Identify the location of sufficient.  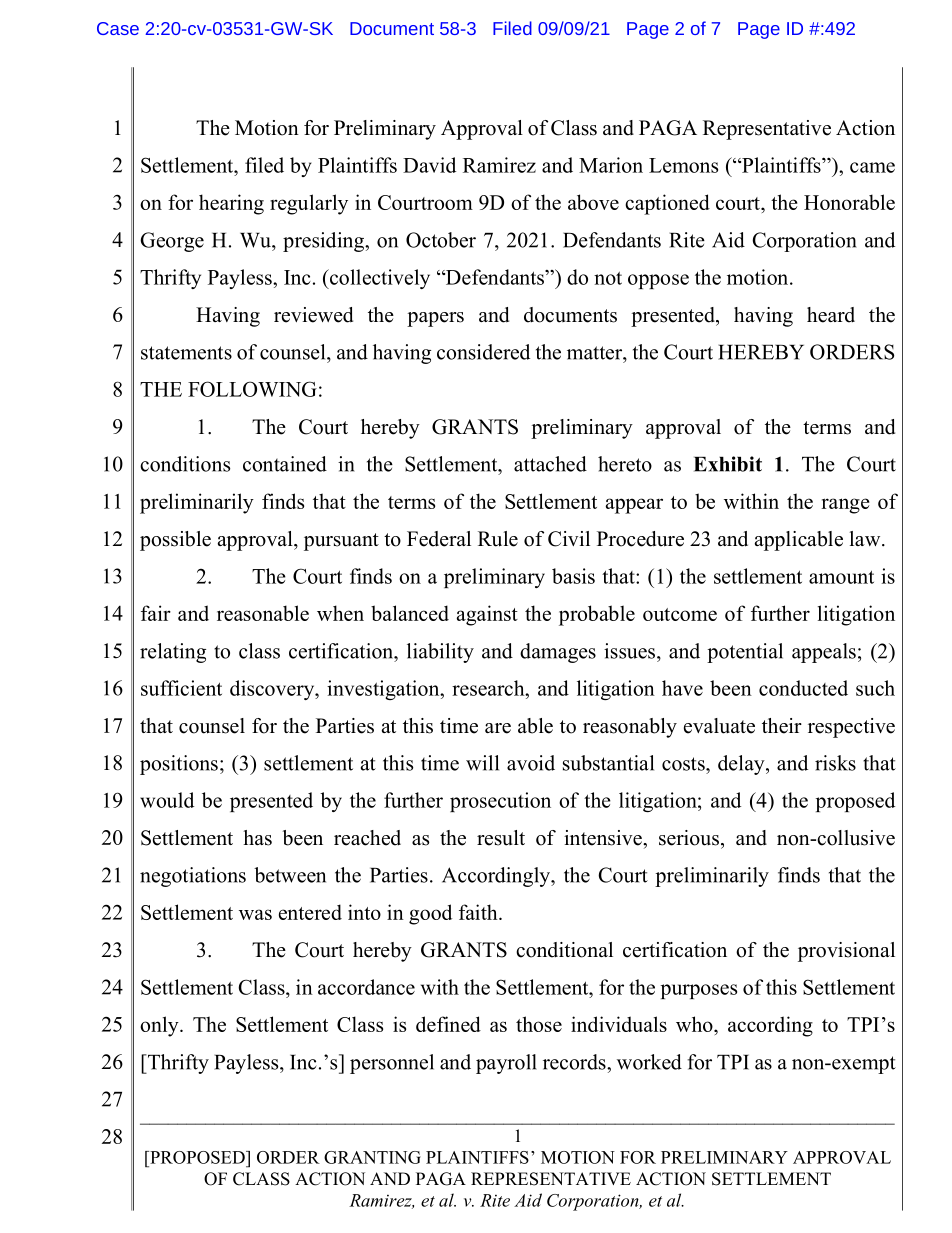
(181, 688).
